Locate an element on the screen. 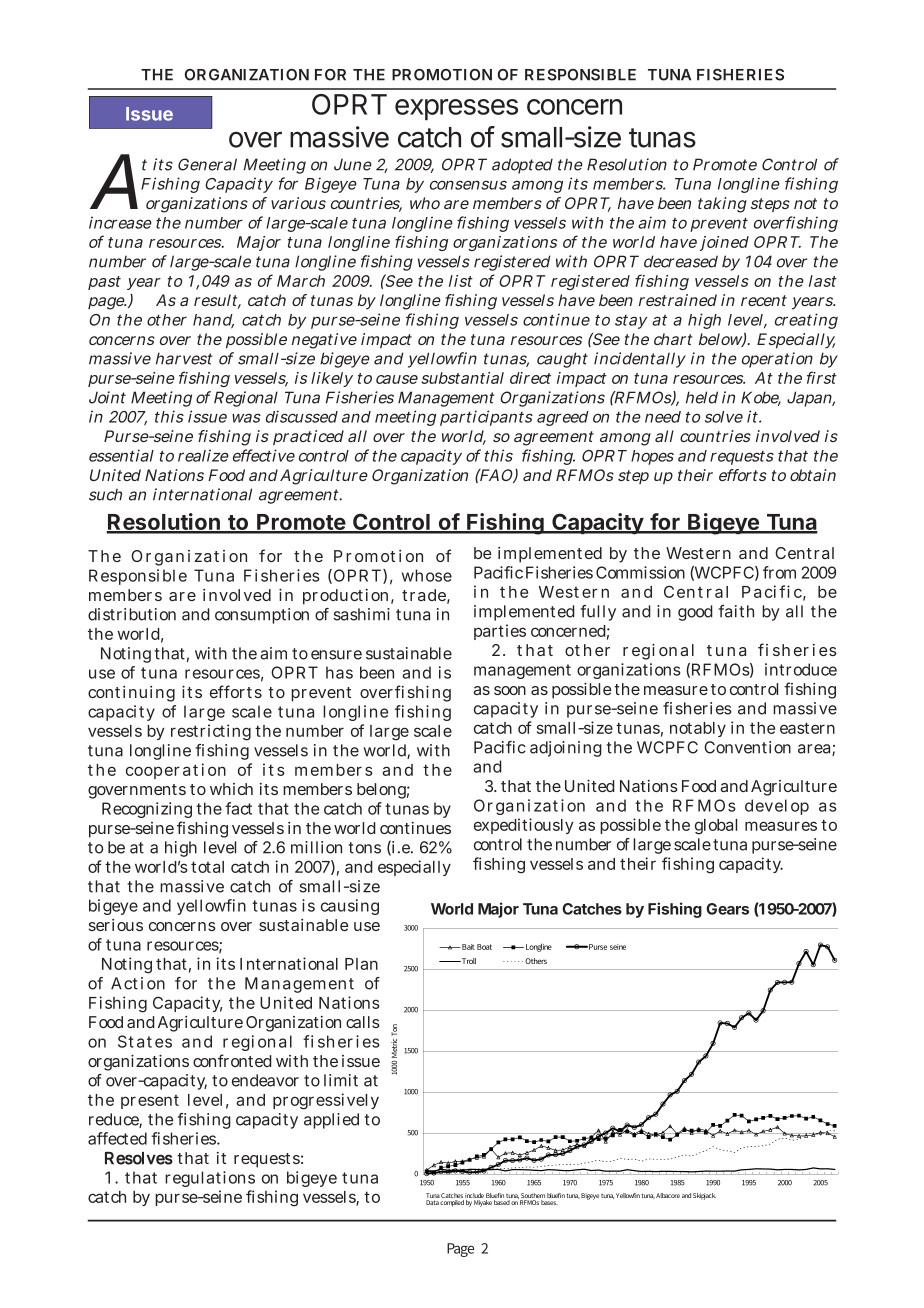 This screenshot has width=924, height=1308. consumption is located at coordinates (262, 616).
